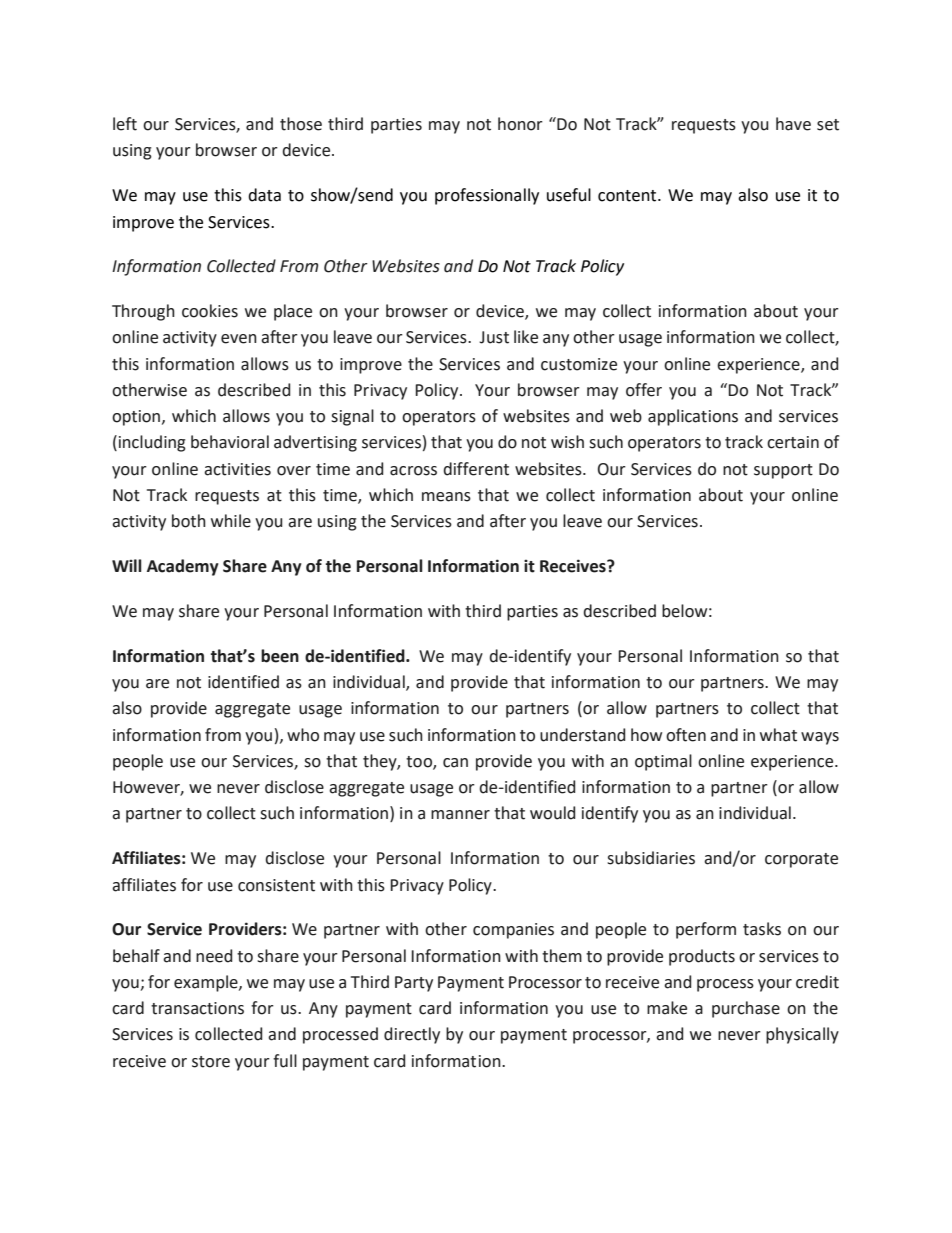 This screenshot has height=1233, width=952. Describe the element at coordinates (460, 815) in the screenshot. I see `manner` at that location.
